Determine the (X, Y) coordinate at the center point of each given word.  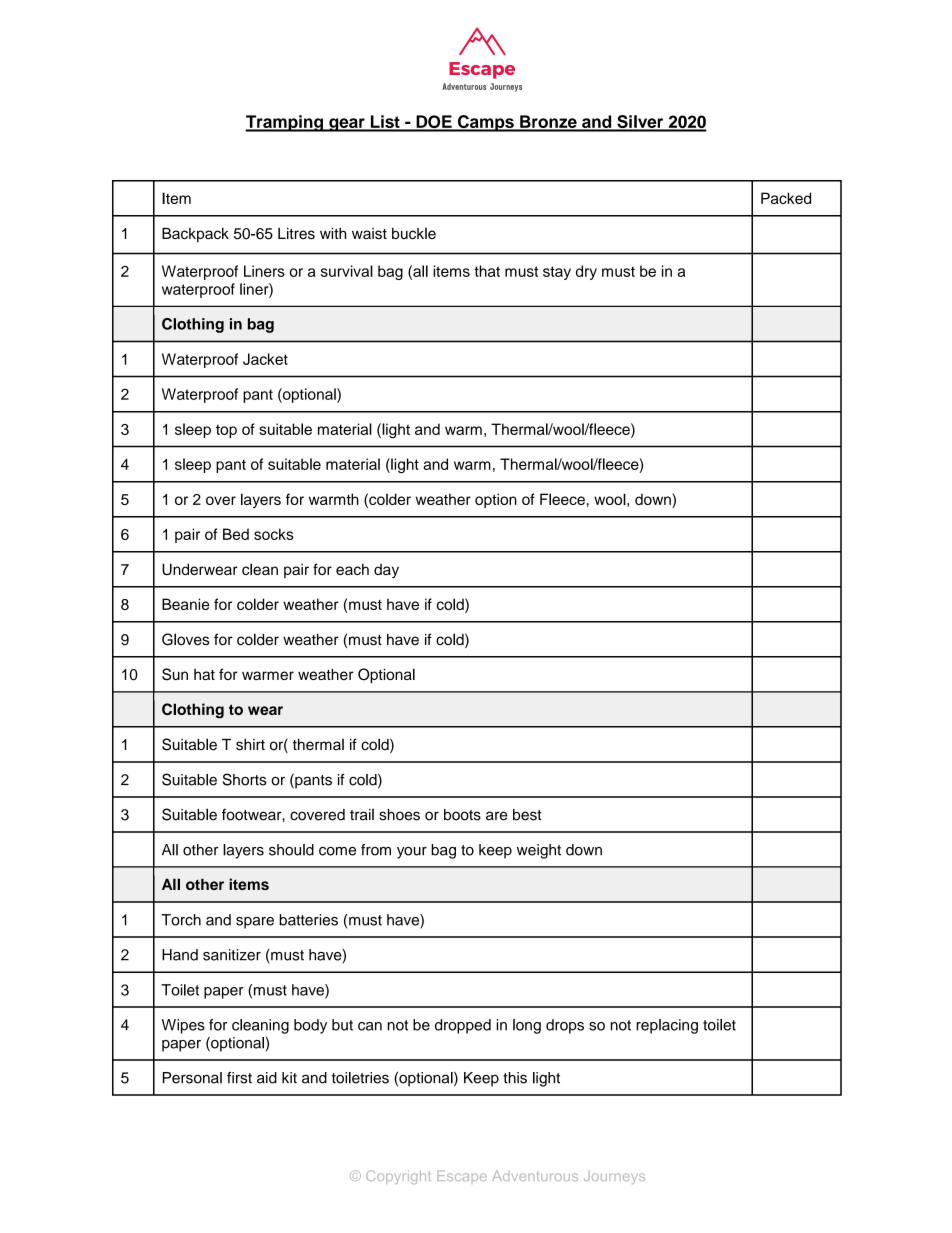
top (226, 431)
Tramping (285, 123)
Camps (485, 123)
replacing (667, 1026)
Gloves (185, 639)
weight (539, 851)
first (239, 1078)
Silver (640, 123)
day (386, 571)
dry (586, 272)
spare (255, 923)
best (527, 815)
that (487, 271)
